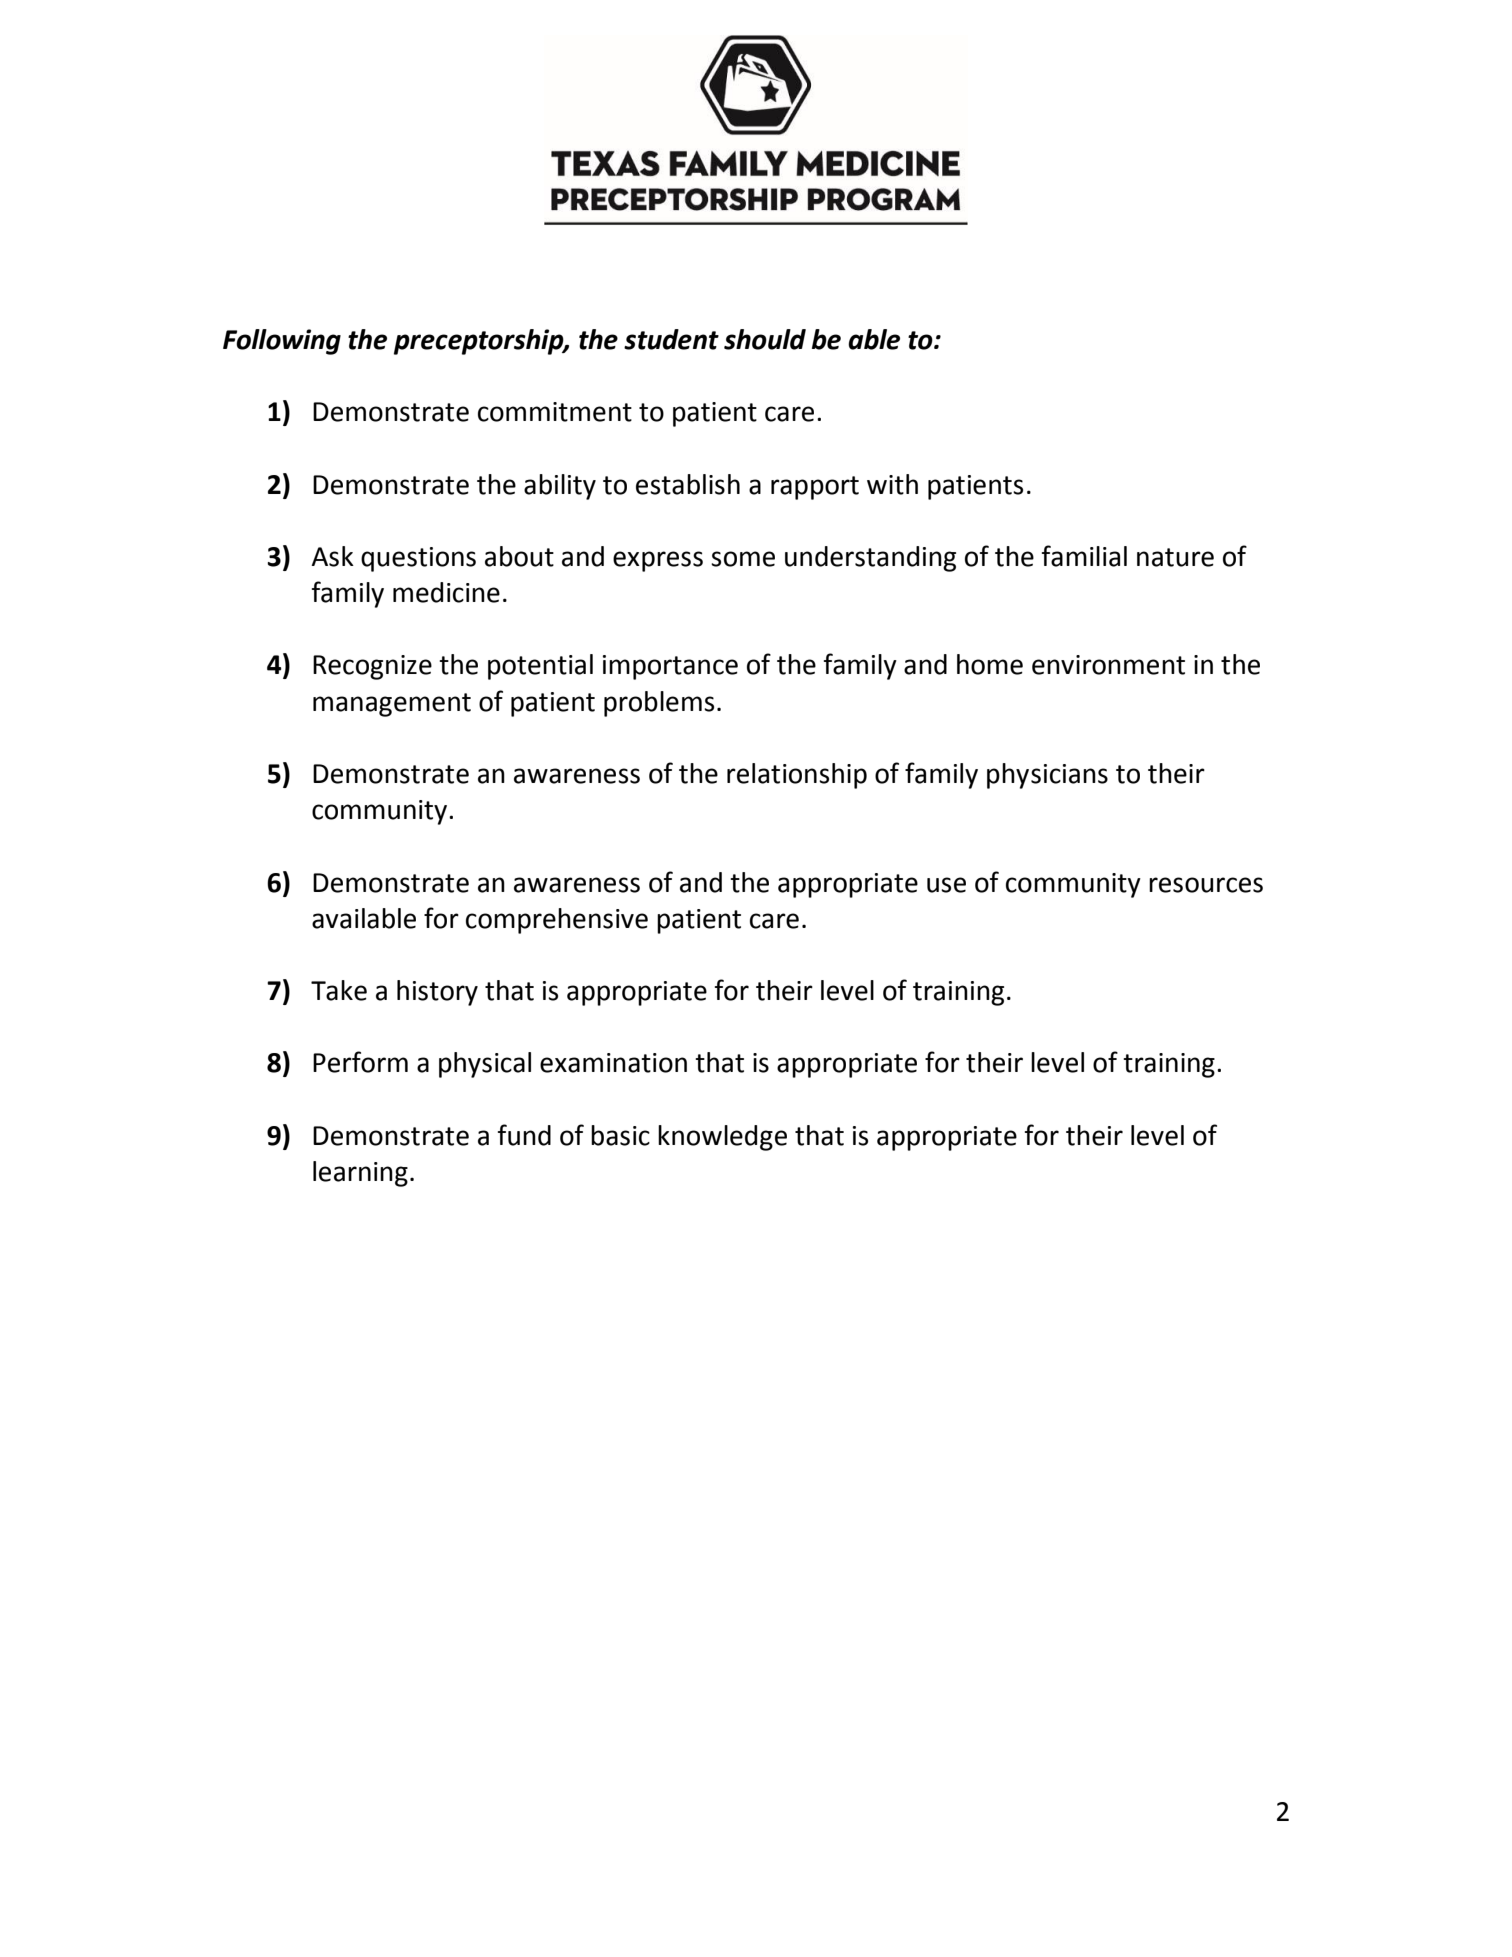 The height and width of the page is (1957, 1512). What do you see at coordinates (797, 776) in the page?
I see `relationship` at bounding box center [797, 776].
